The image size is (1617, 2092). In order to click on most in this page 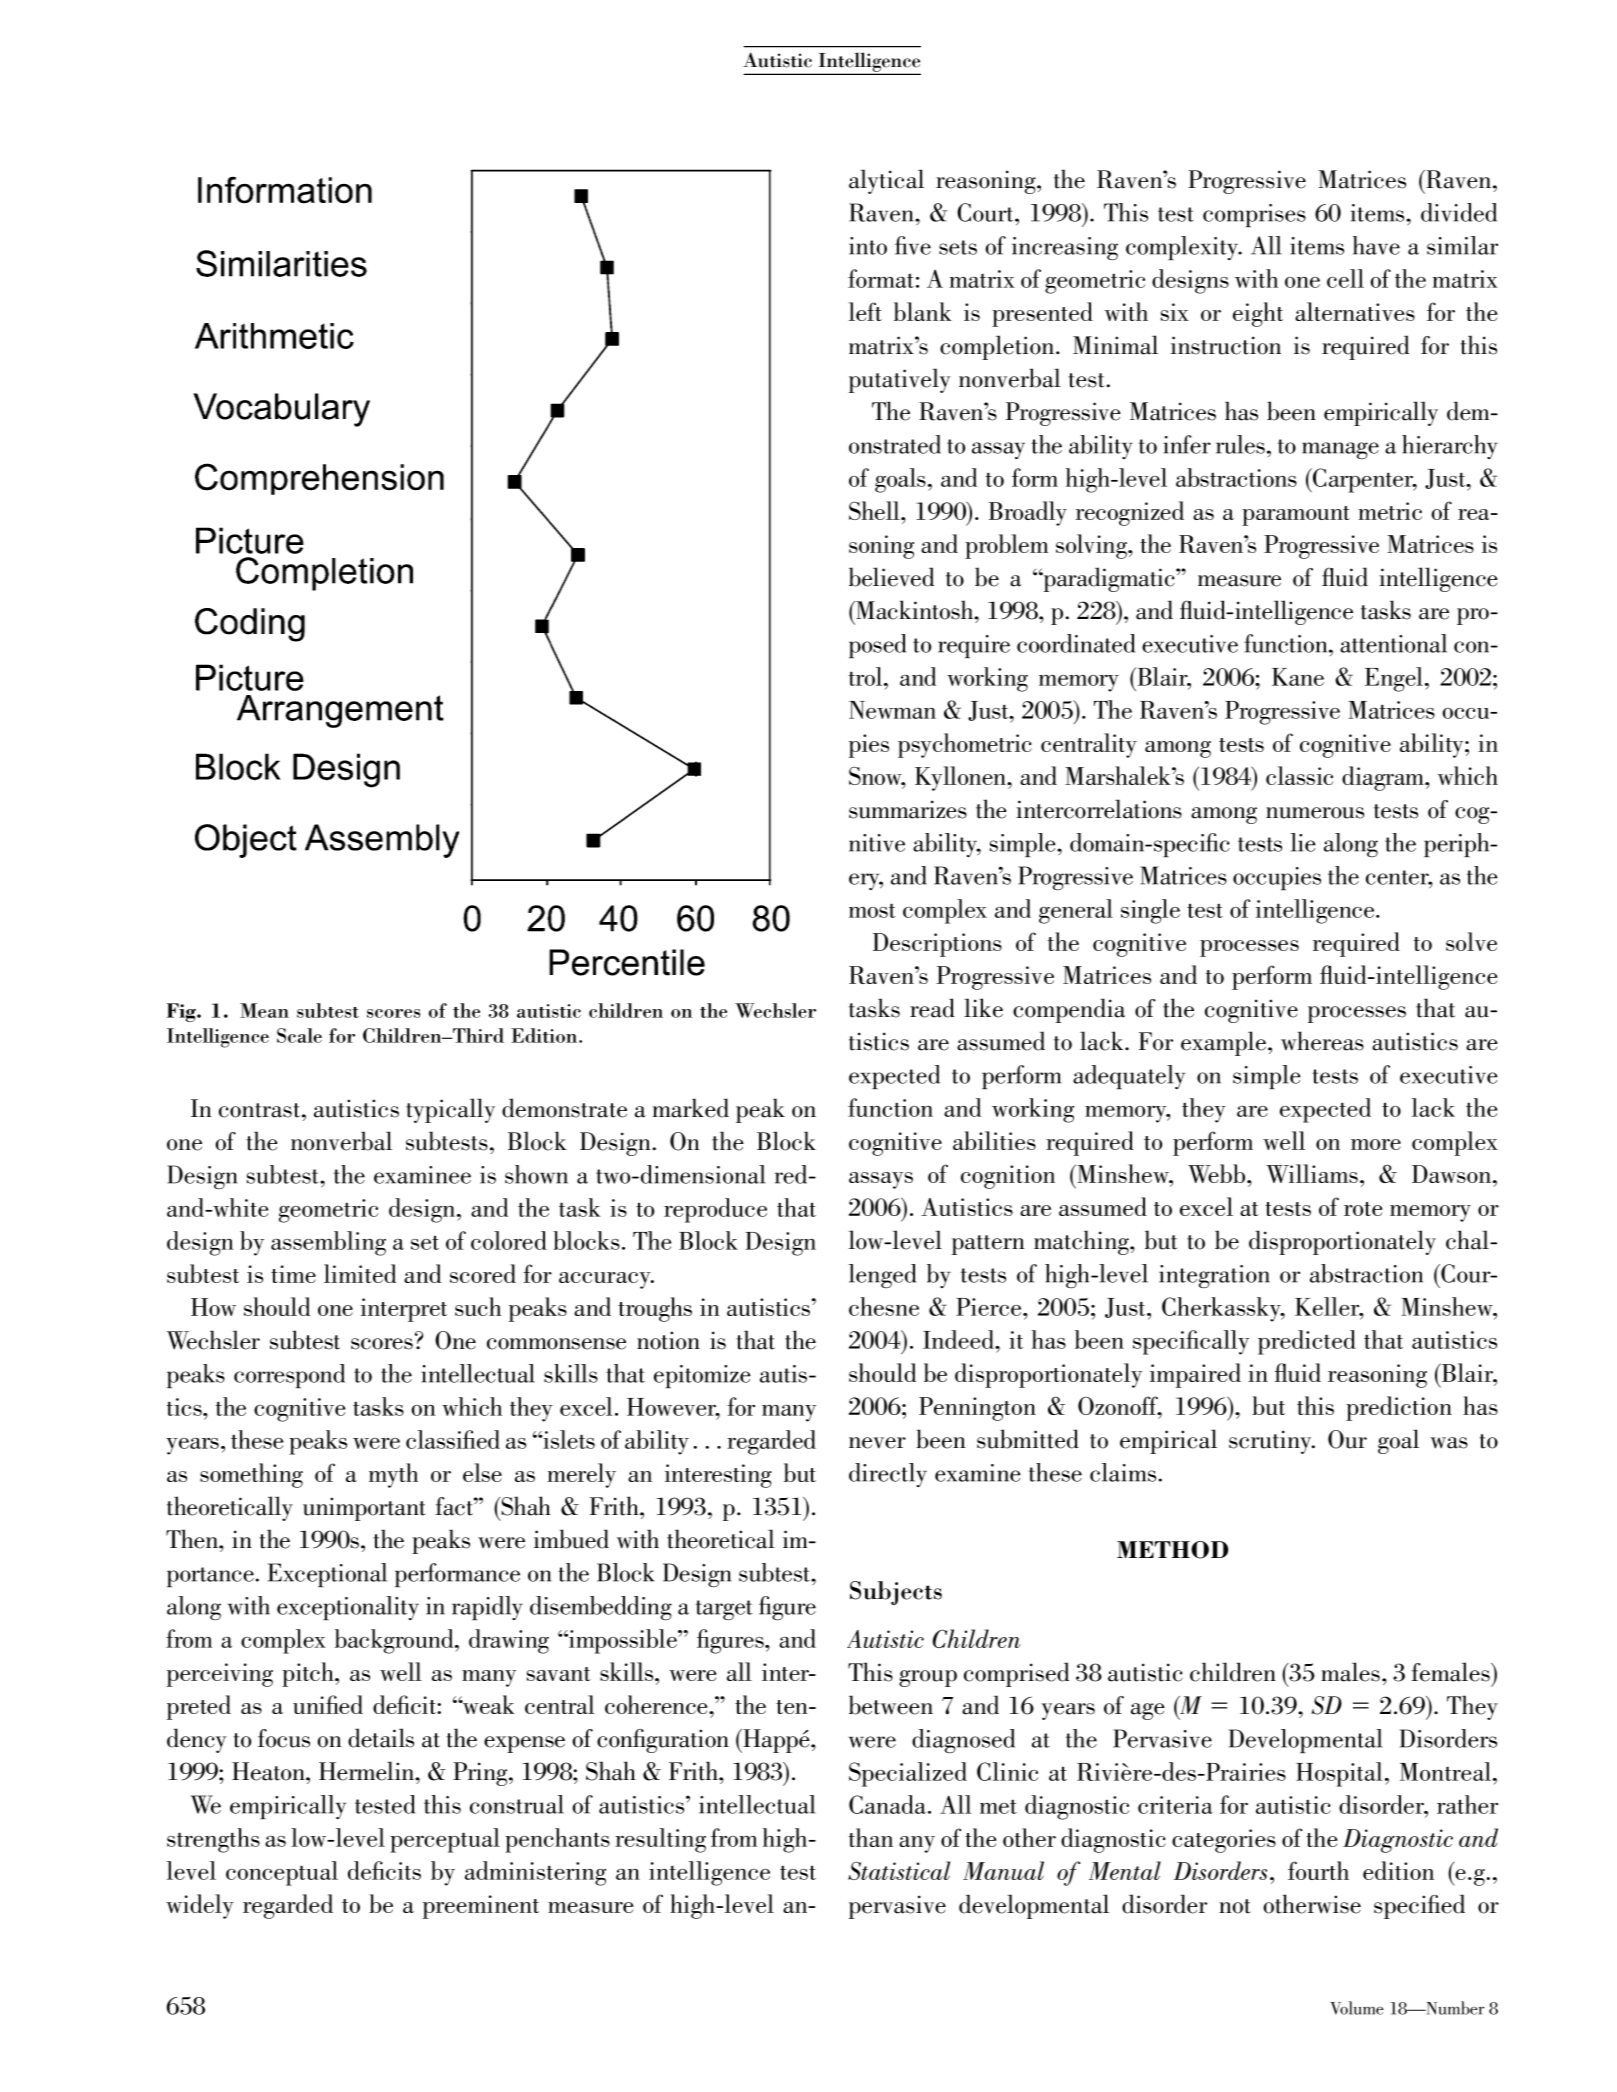, I will do `click(872, 911)`.
